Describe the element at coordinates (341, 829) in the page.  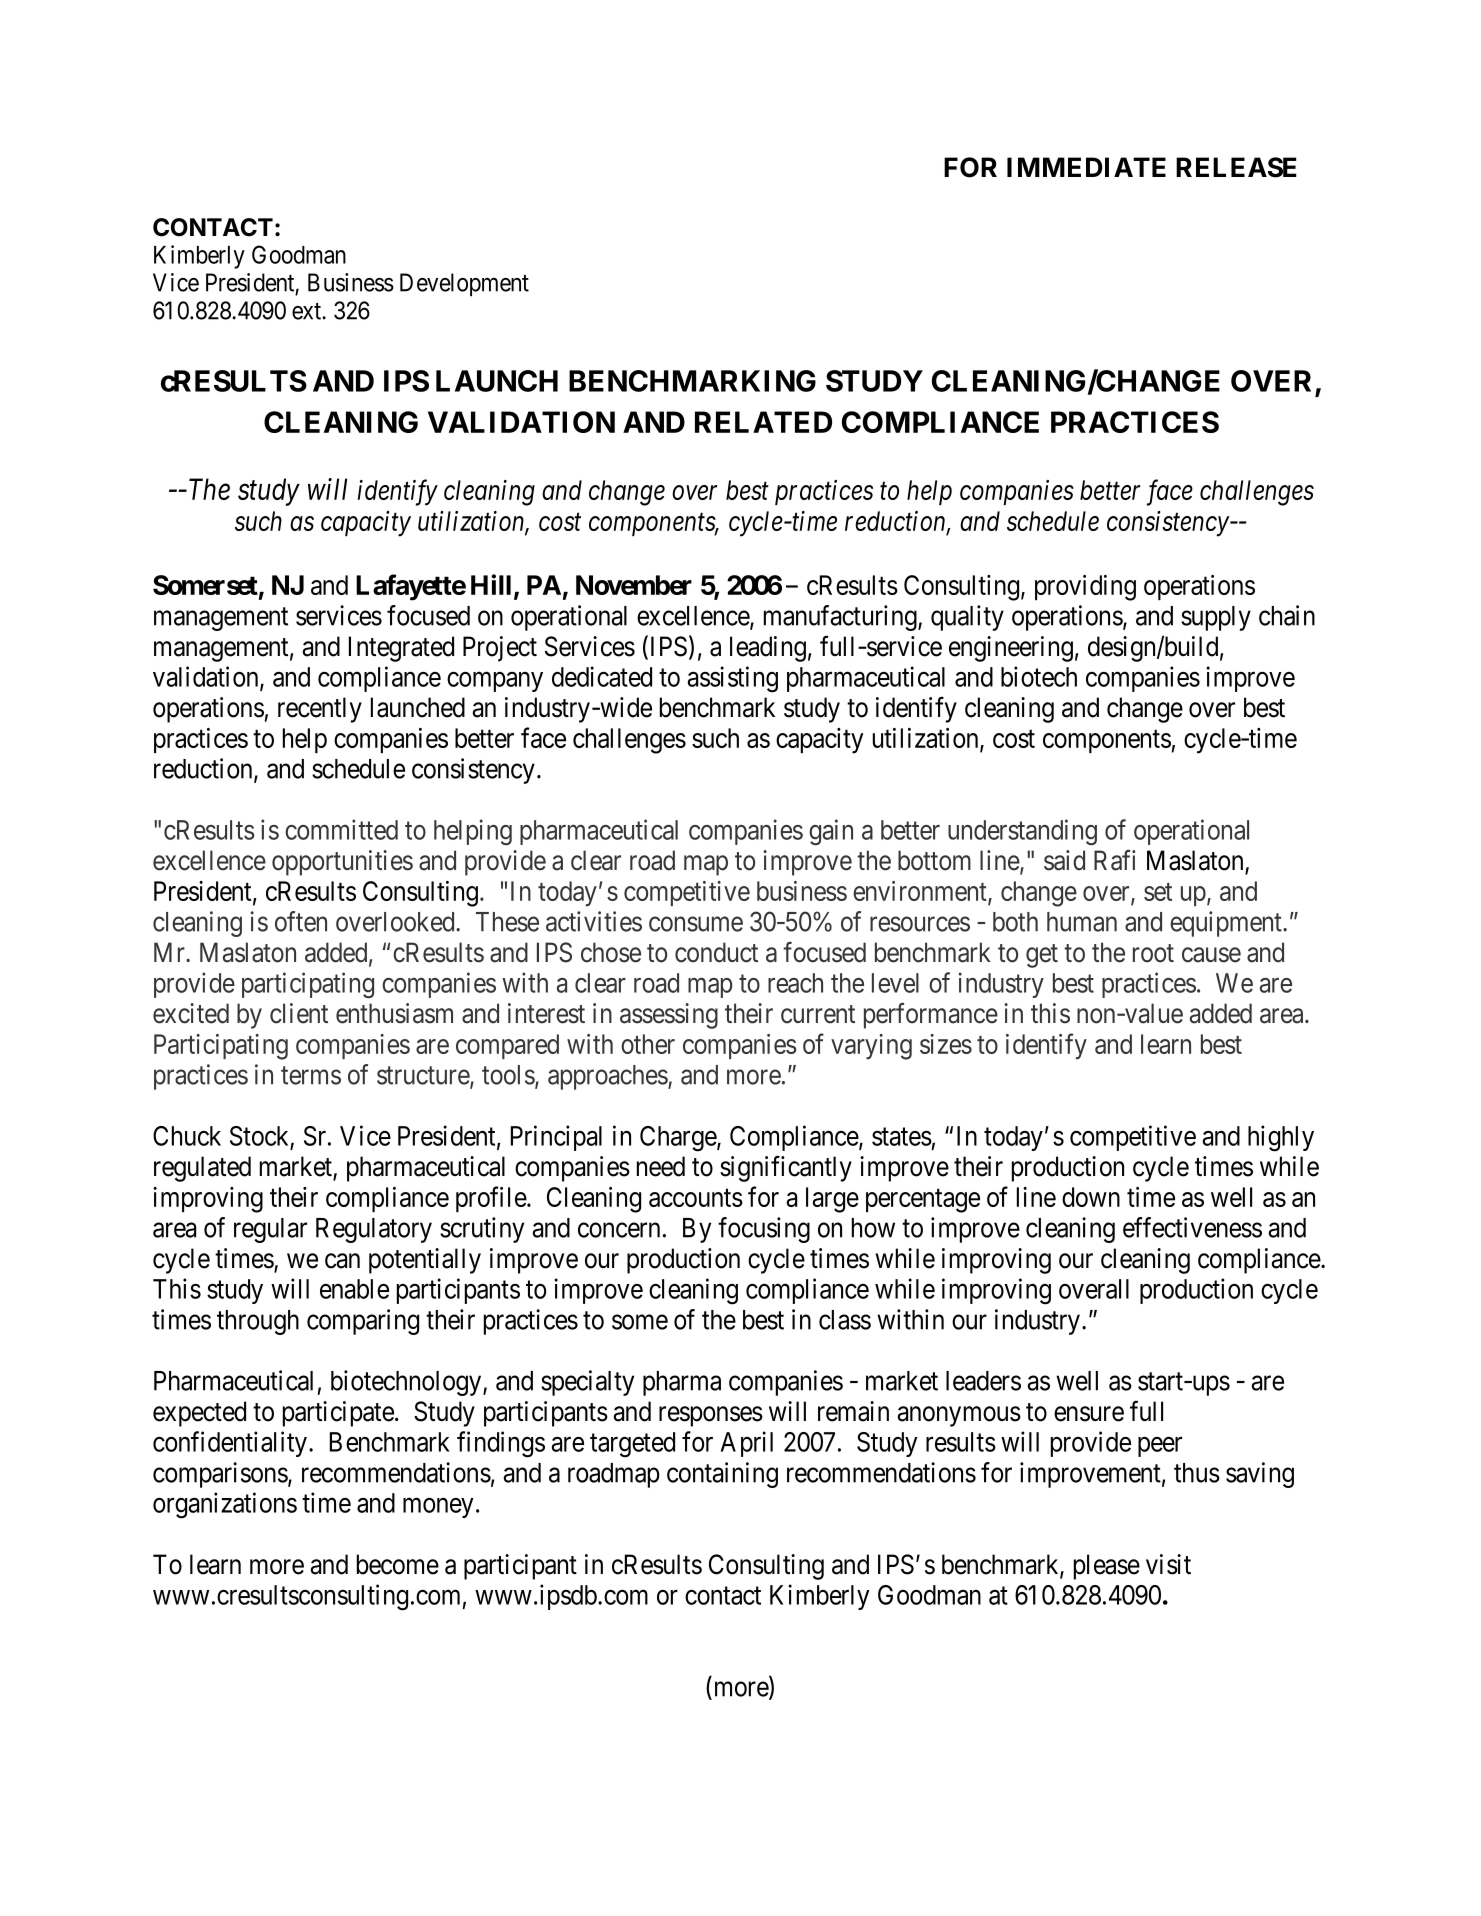
I see `committed` at that location.
